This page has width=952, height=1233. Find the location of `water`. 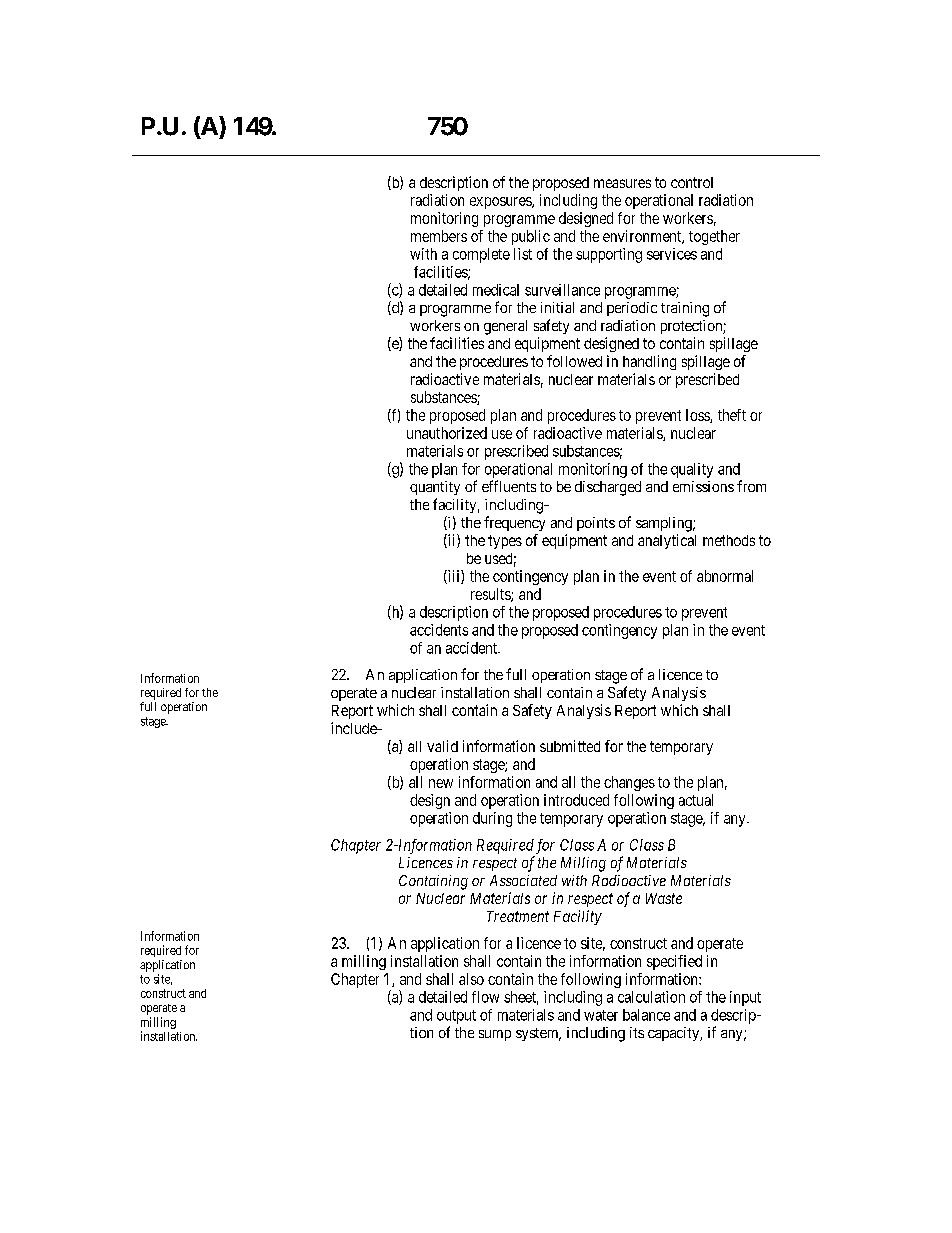

water is located at coordinates (601, 1015).
